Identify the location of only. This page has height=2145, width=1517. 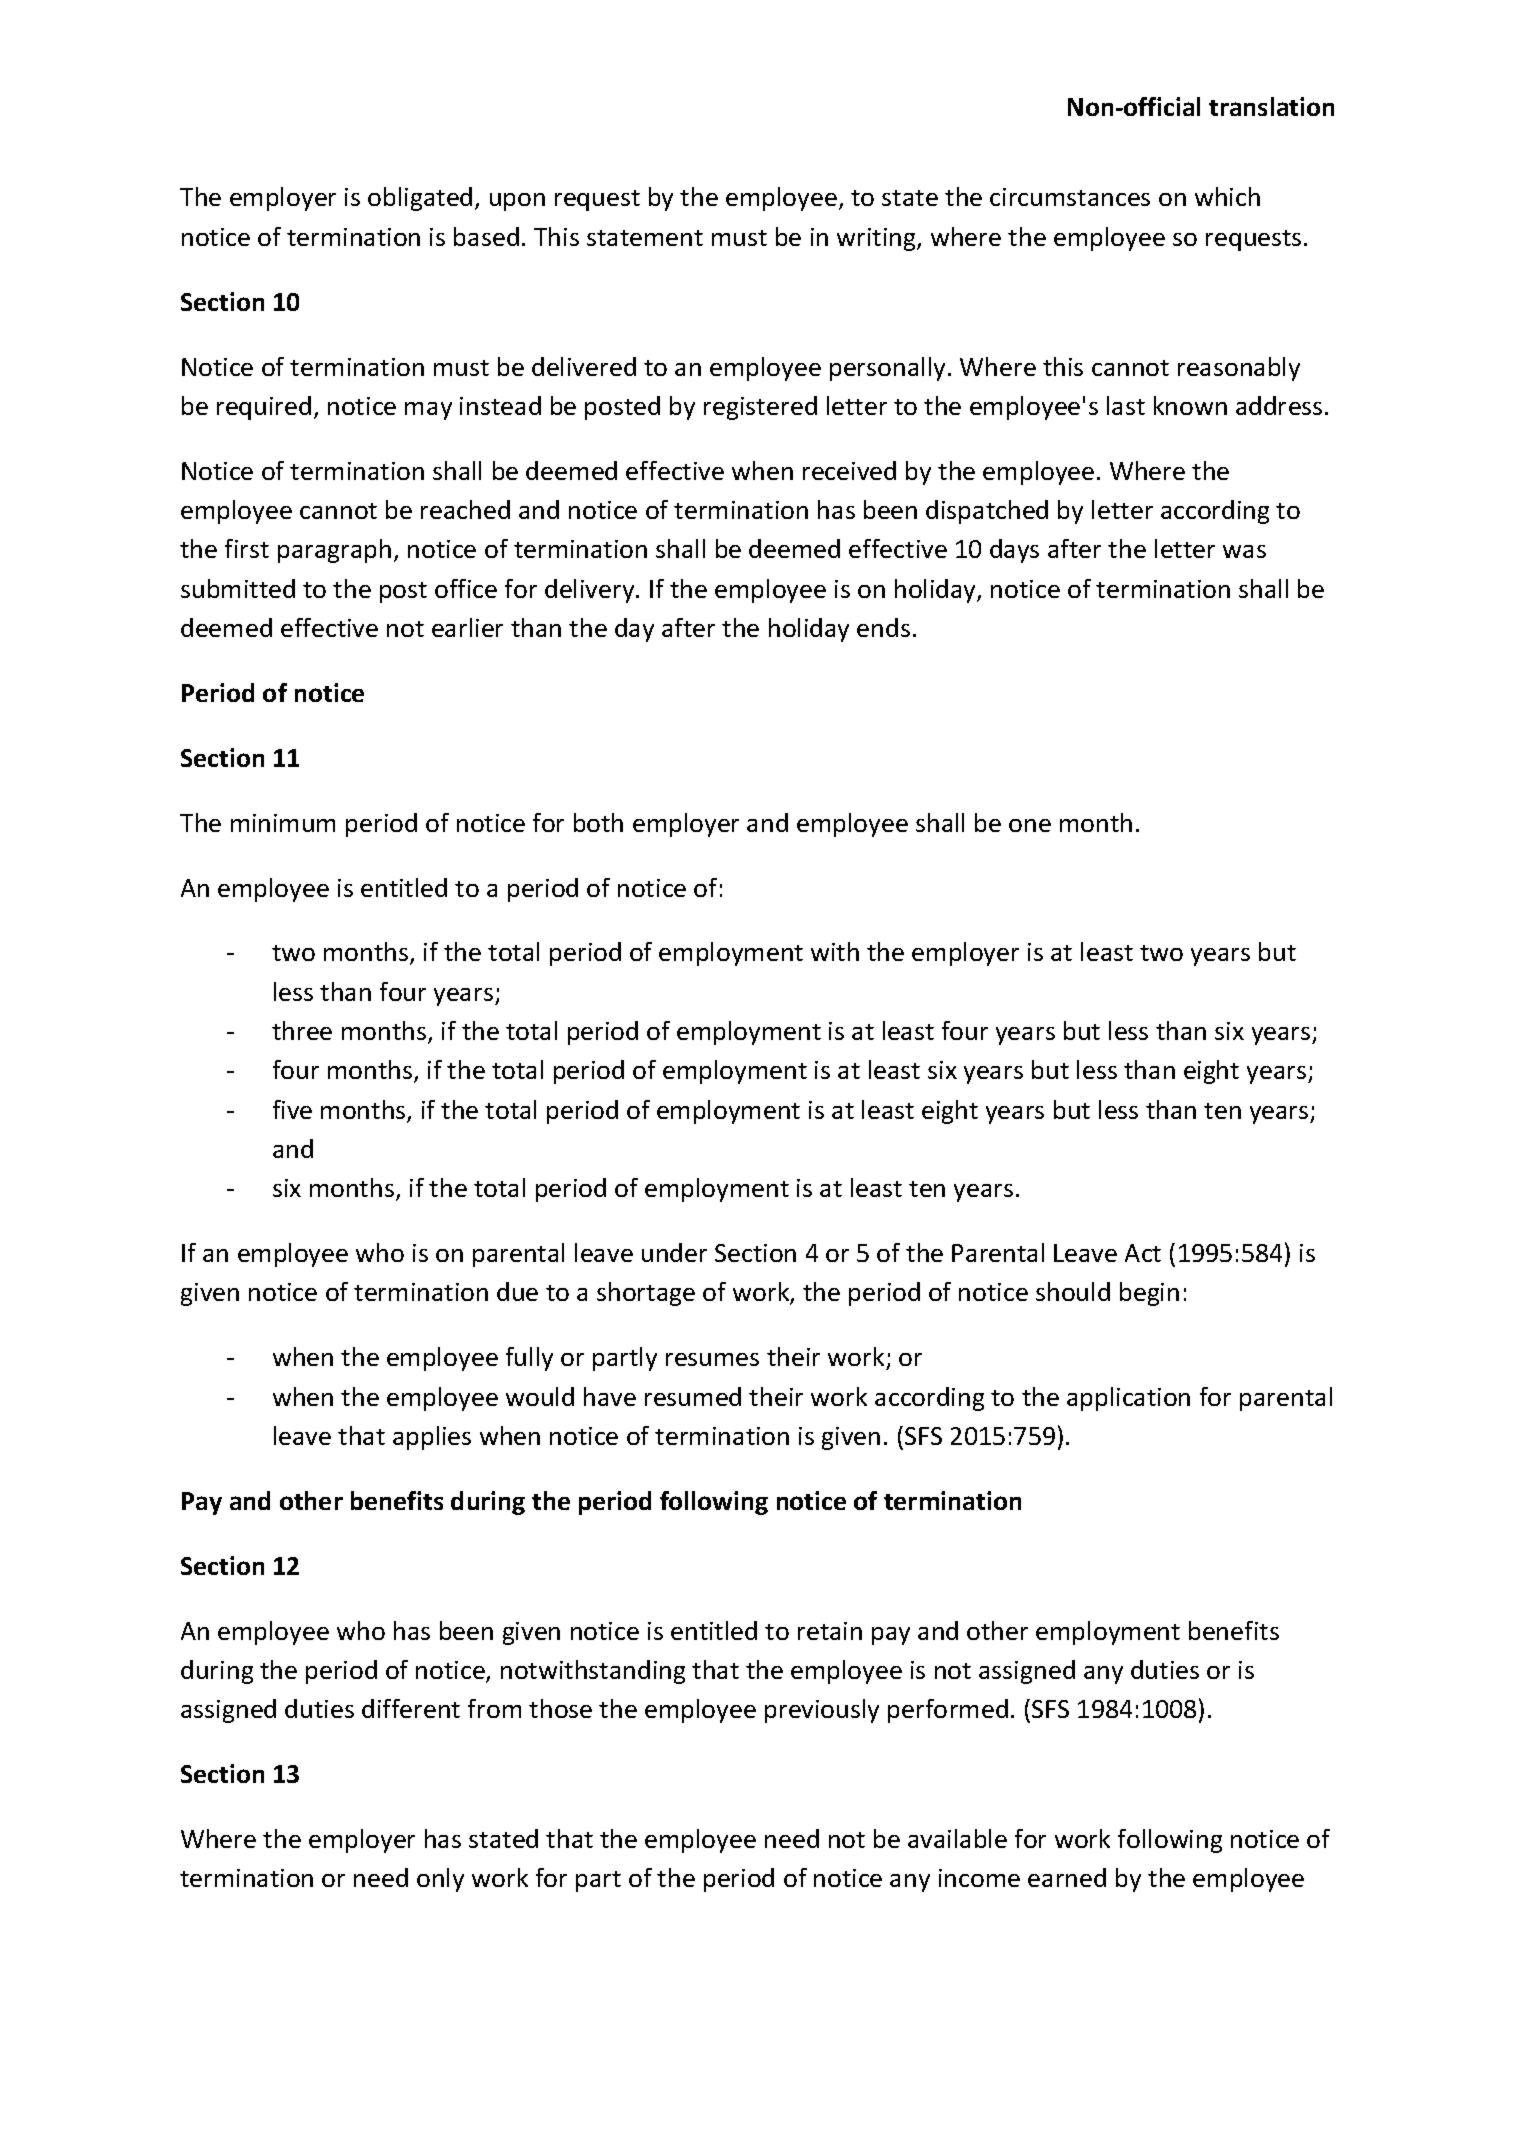
(440, 1880).
